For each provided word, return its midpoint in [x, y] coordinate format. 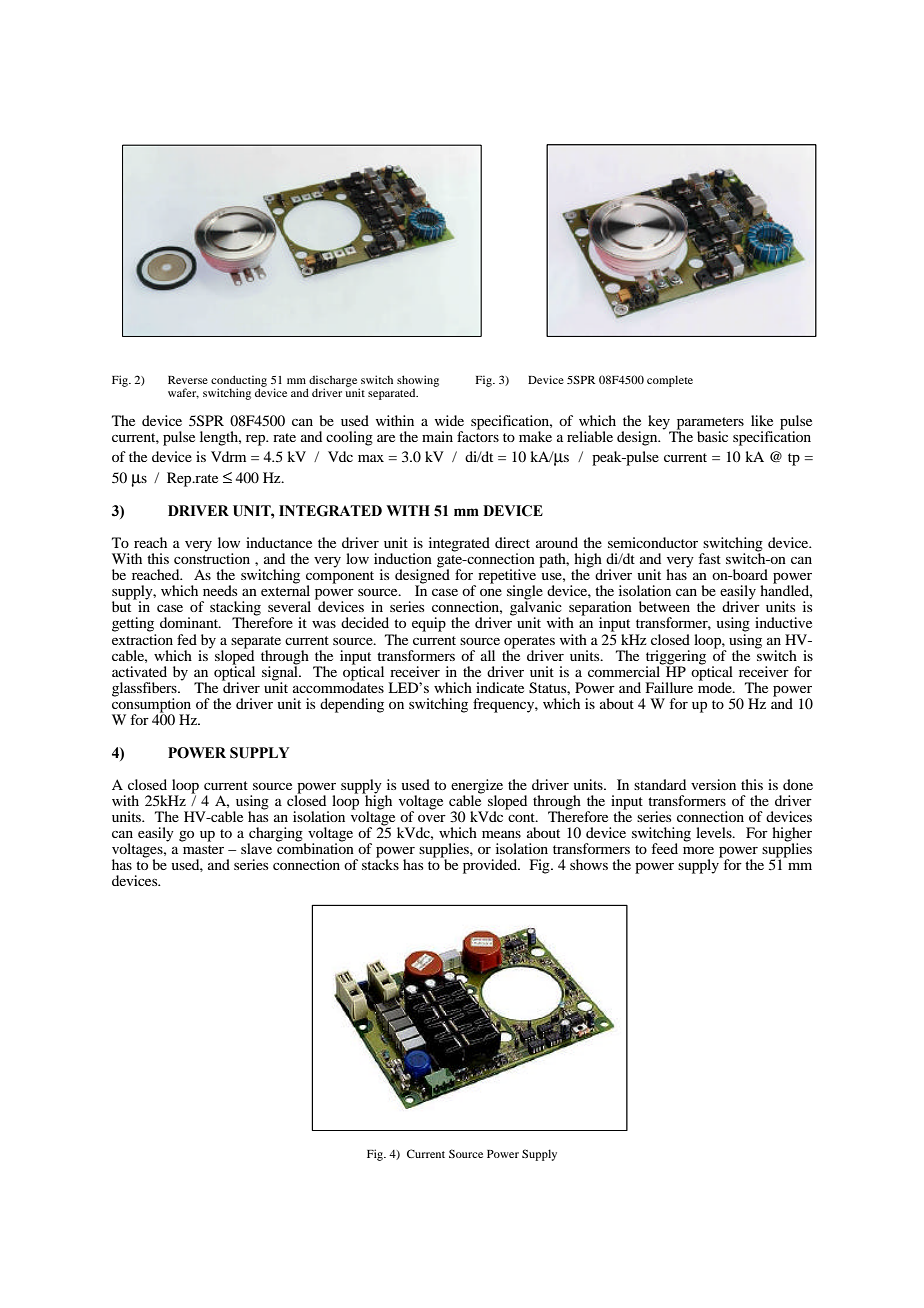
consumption [151, 705]
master [203, 849]
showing [418, 382]
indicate [500, 687]
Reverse [188, 380]
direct [512, 542]
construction [212, 557]
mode [716, 686]
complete [670, 381]
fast [710, 558]
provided [491, 866]
